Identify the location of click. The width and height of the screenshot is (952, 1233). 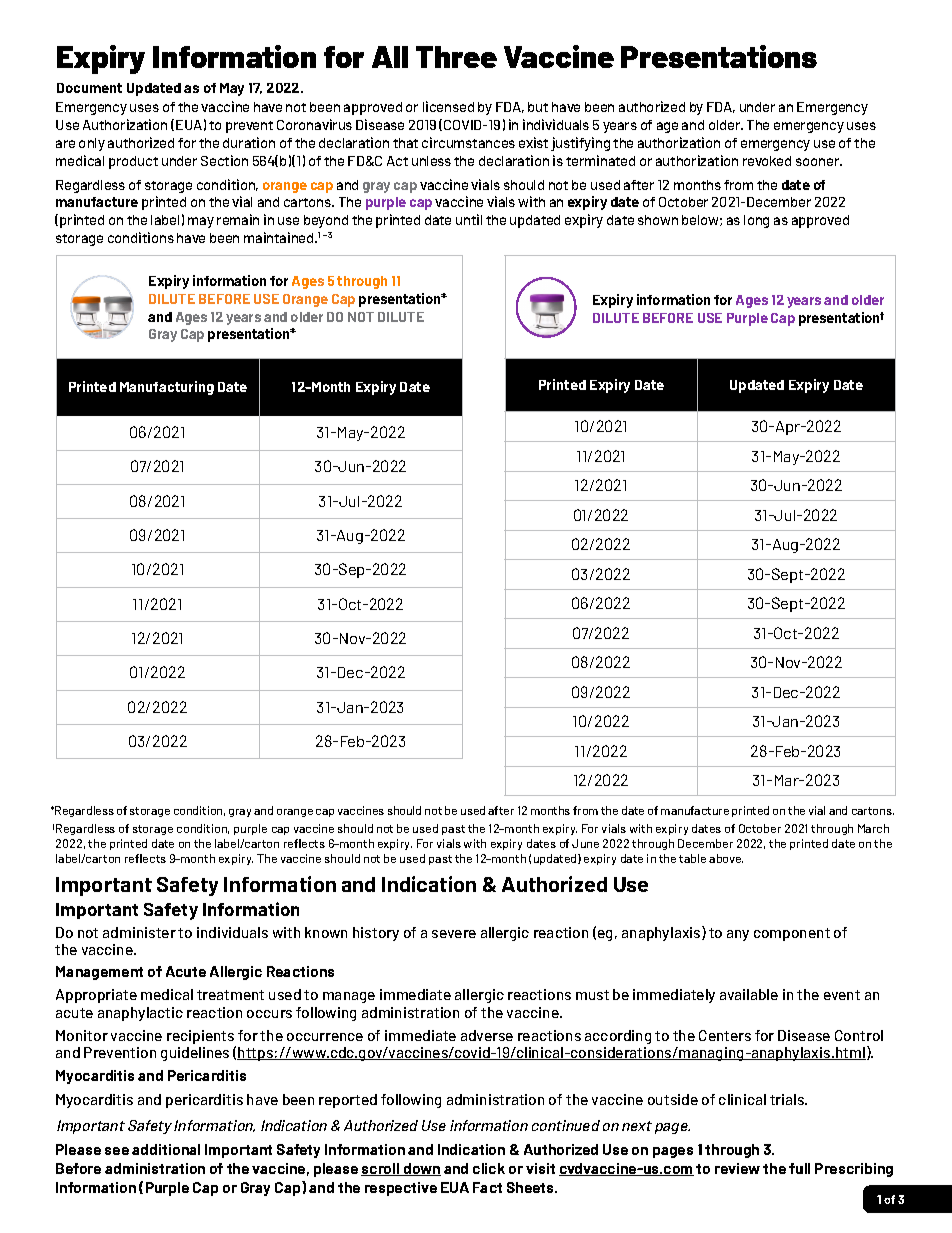
(489, 1168).
